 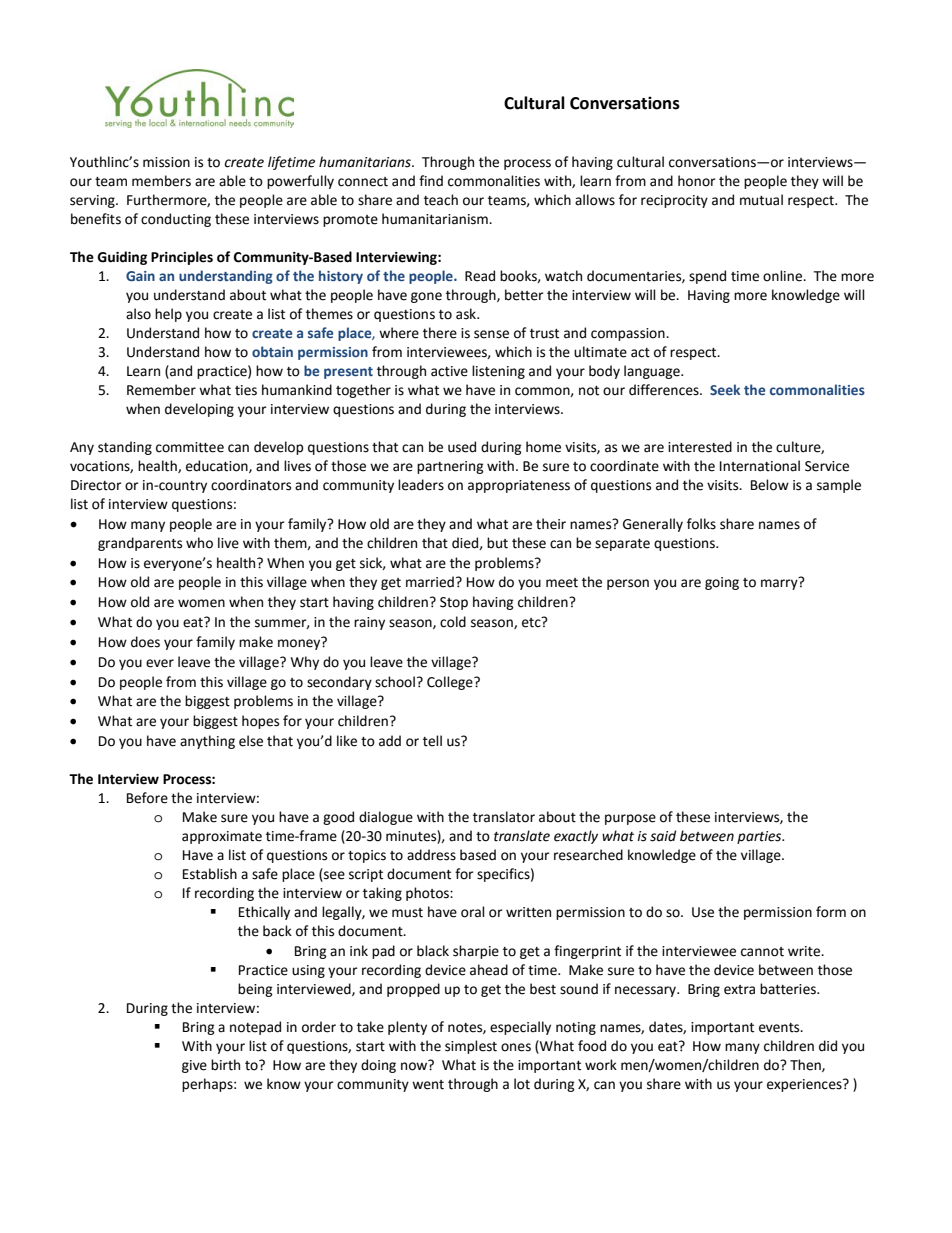 I want to click on mutual, so click(x=761, y=200).
